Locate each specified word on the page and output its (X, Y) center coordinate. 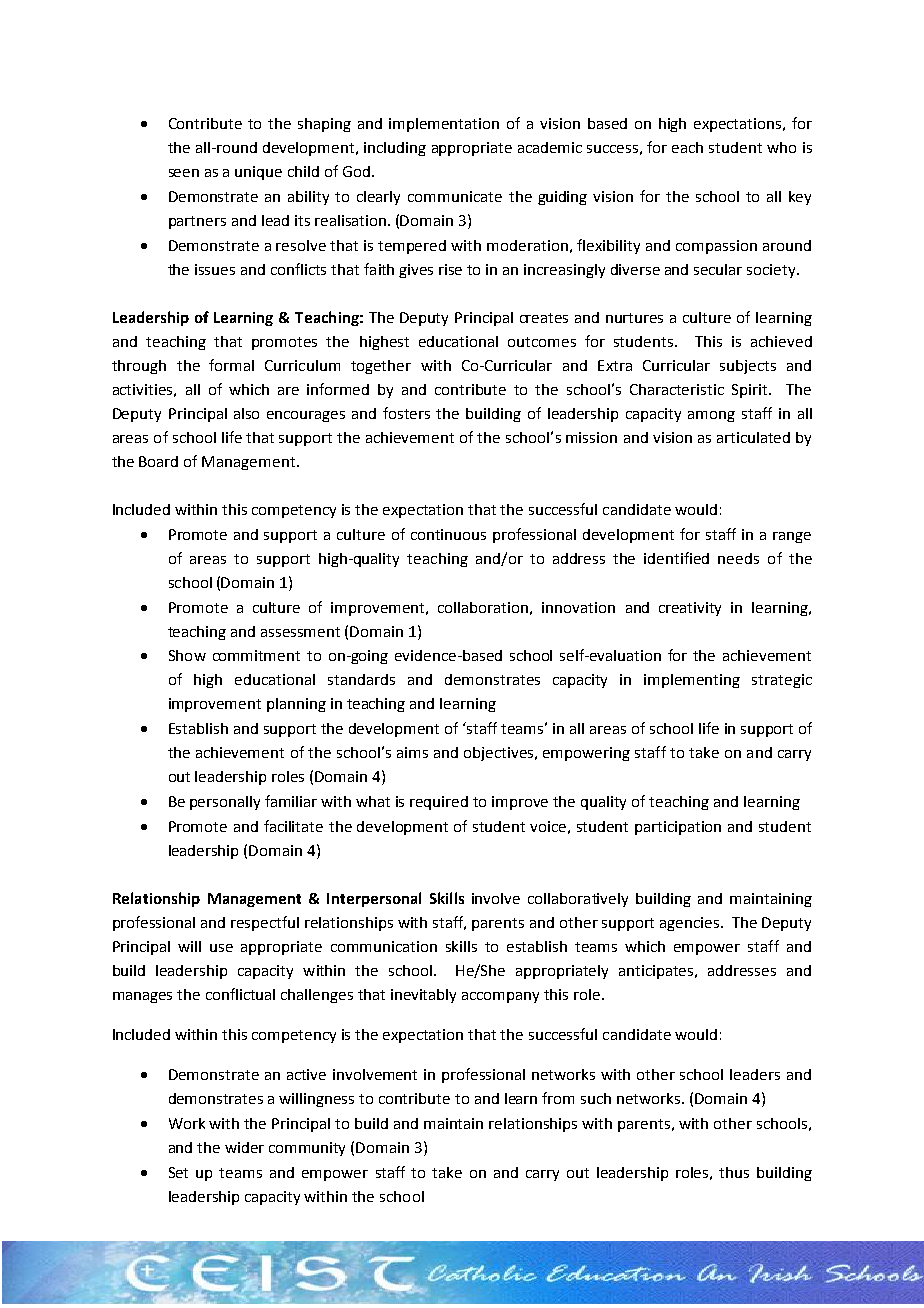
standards (361, 679)
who (781, 147)
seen (184, 173)
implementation (444, 125)
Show (187, 655)
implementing (692, 681)
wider (244, 1147)
